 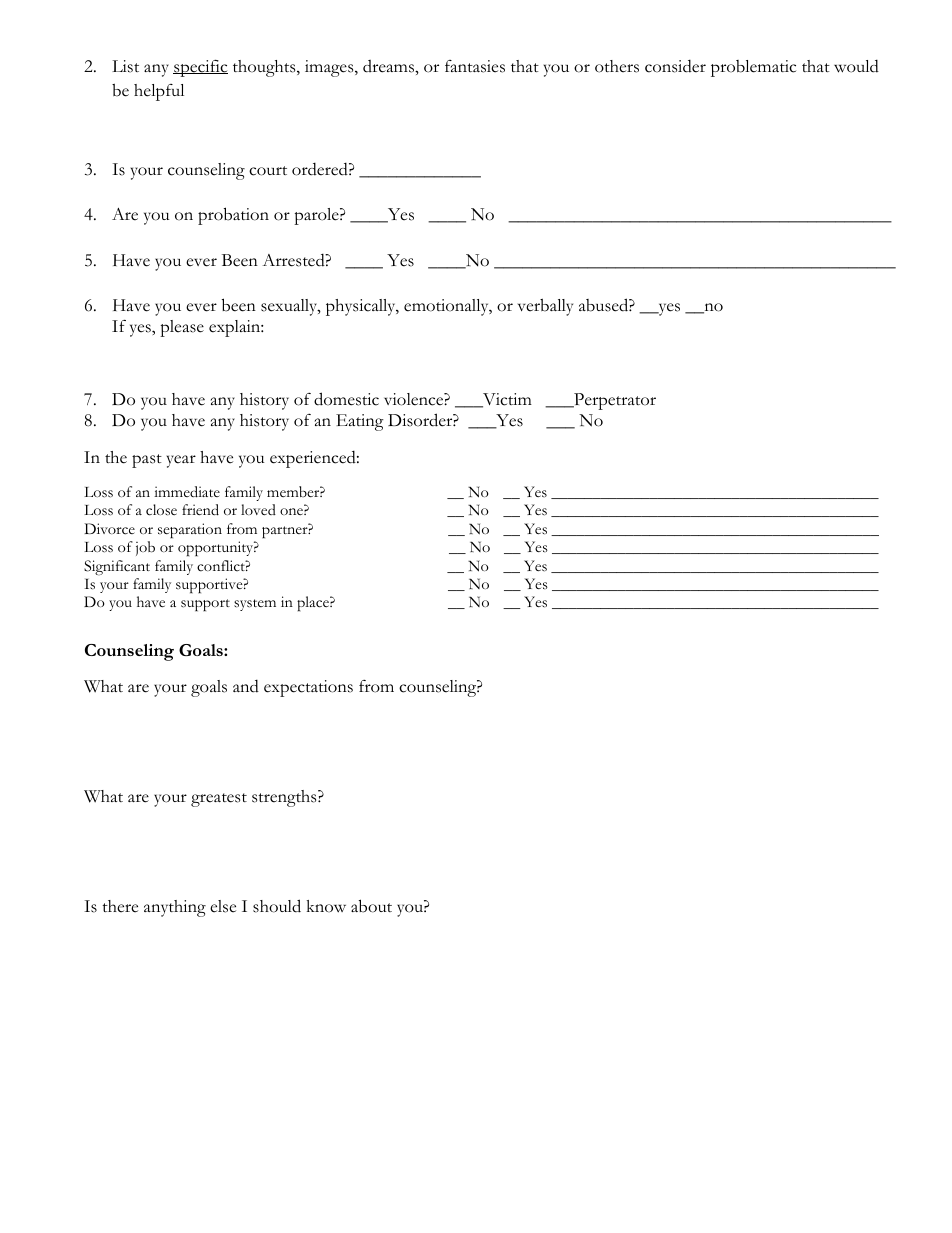 I want to click on immediate, so click(x=187, y=492).
